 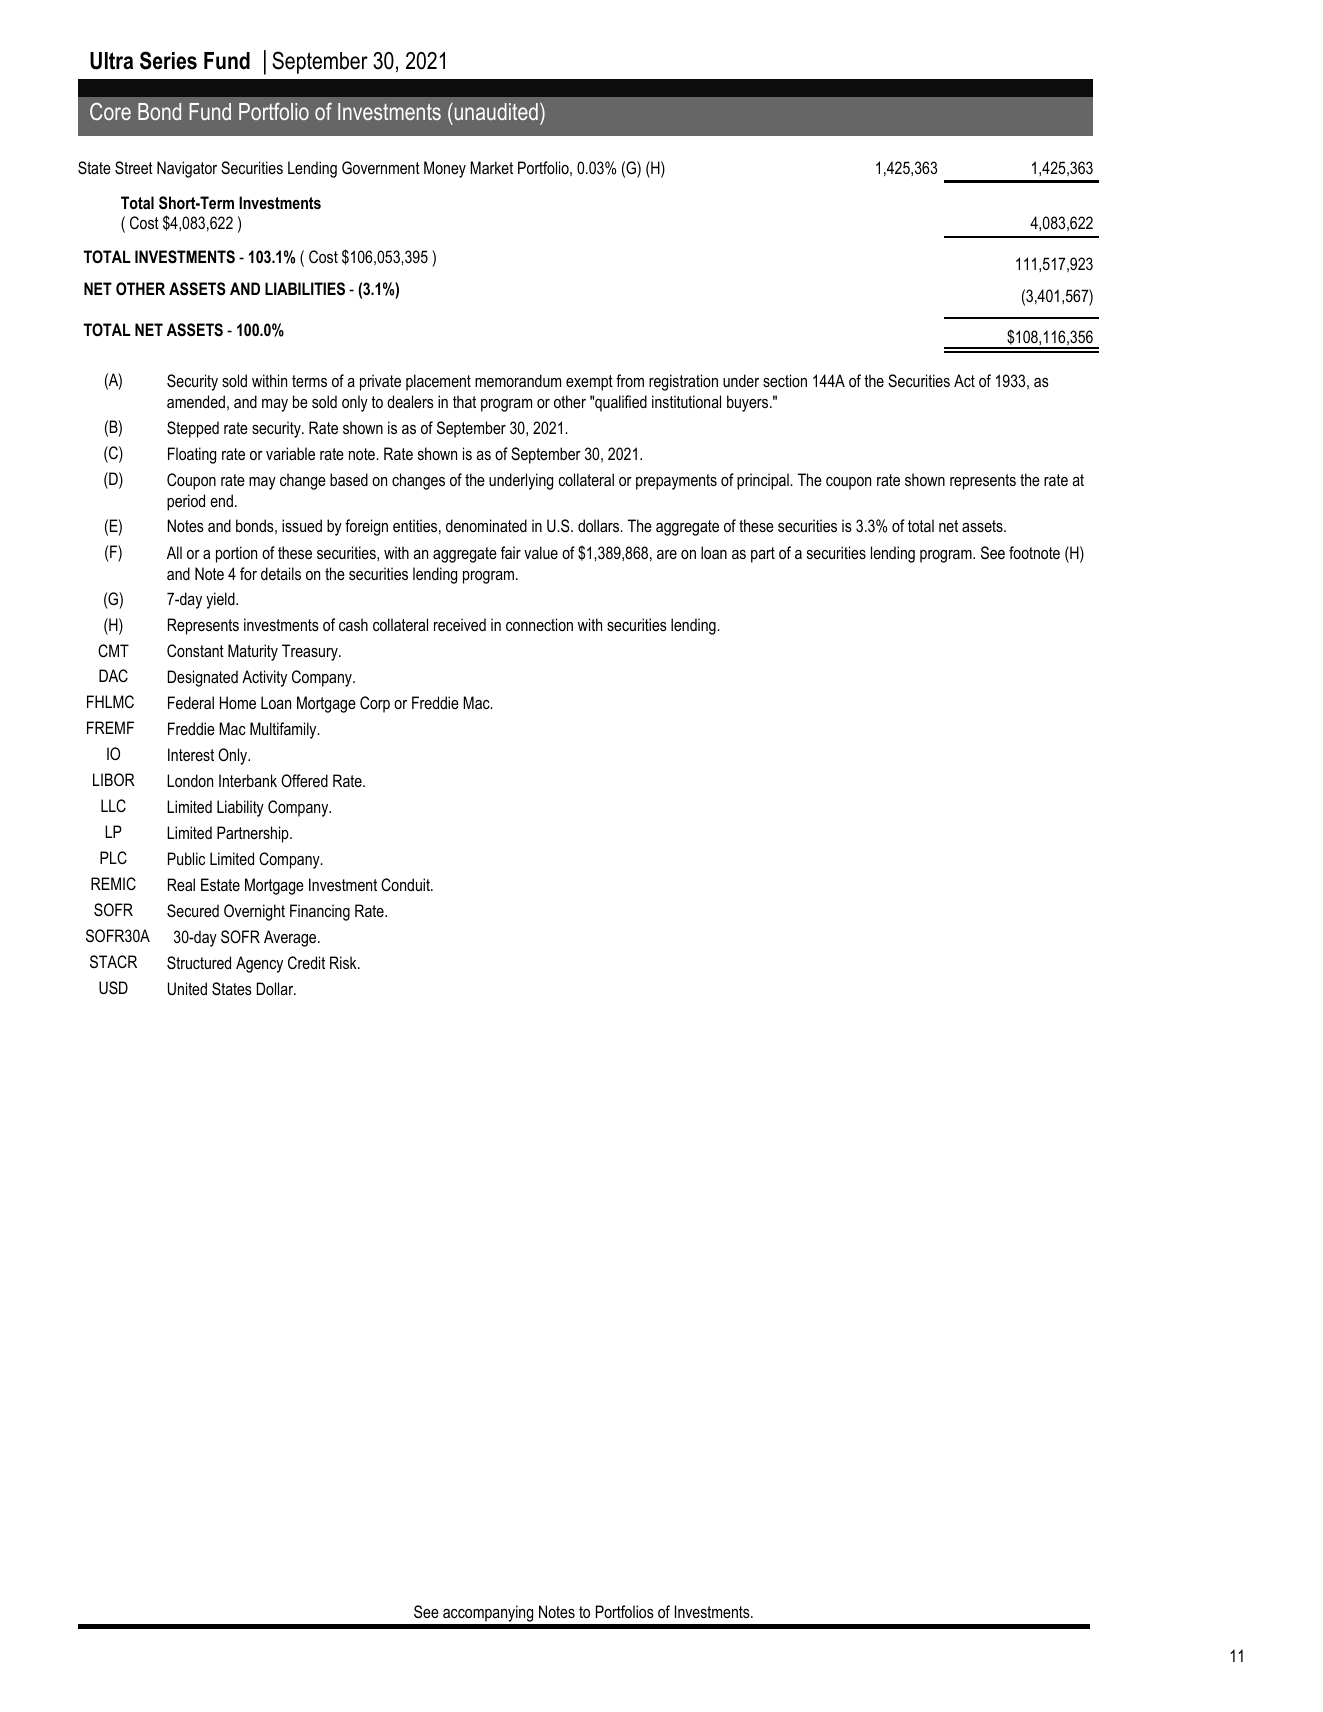 What do you see at coordinates (491, 167) in the image?
I see `Market` at bounding box center [491, 167].
